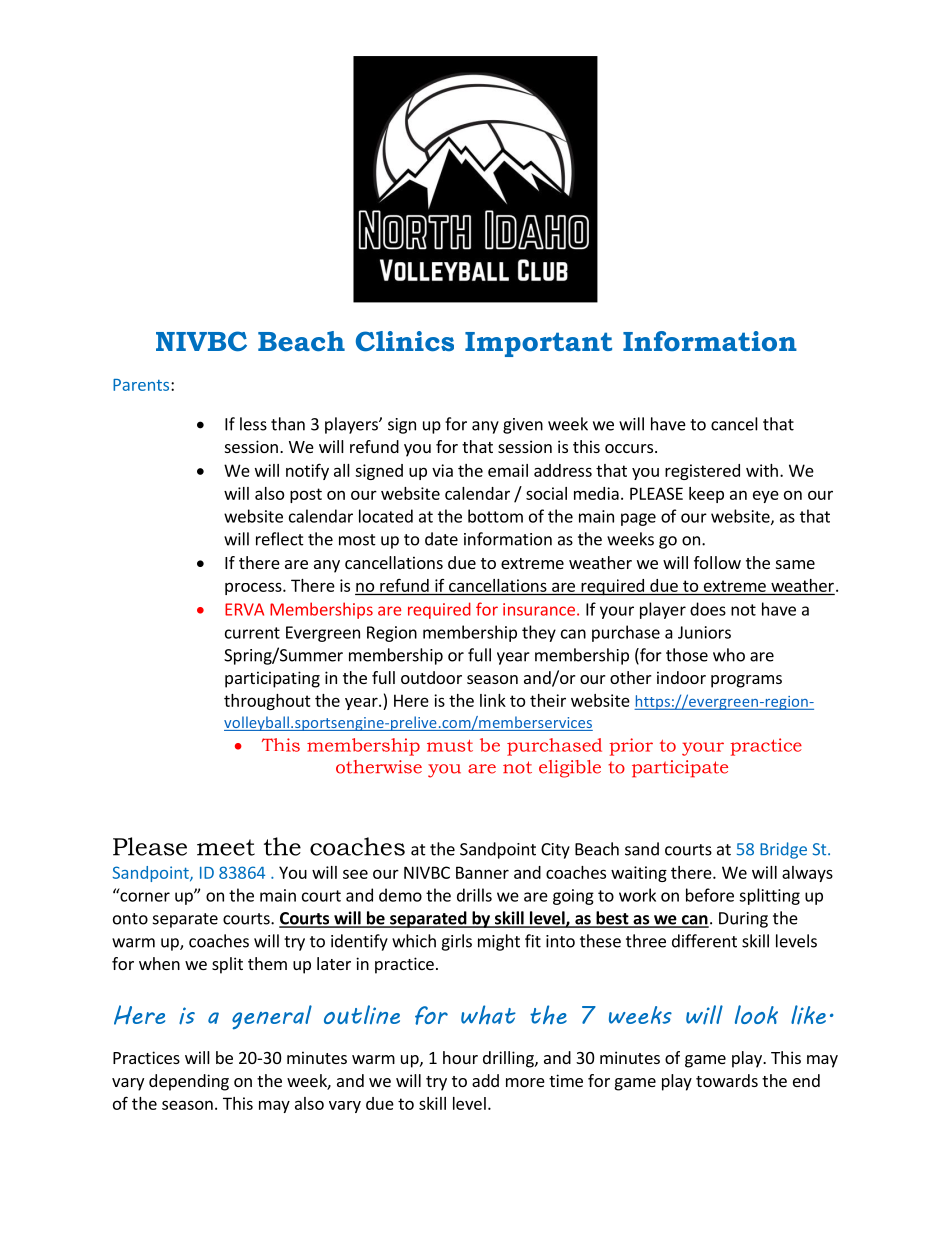 Image resolution: width=952 pixels, height=1233 pixels. What do you see at coordinates (267, 702) in the image?
I see `throughout` at bounding box center [267, 702].
